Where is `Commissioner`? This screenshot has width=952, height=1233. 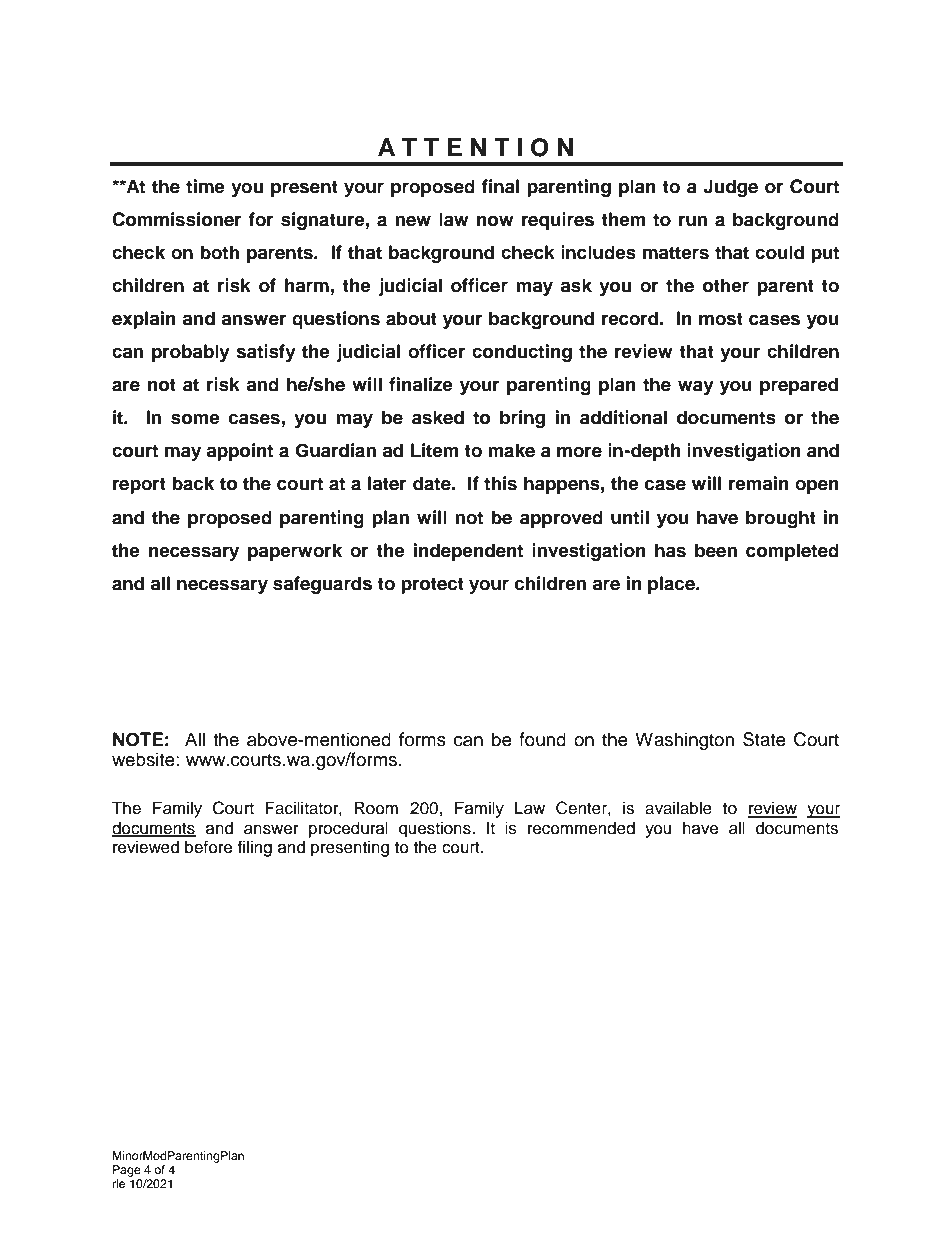 Commissioner is located at coordinates (177, 219).
